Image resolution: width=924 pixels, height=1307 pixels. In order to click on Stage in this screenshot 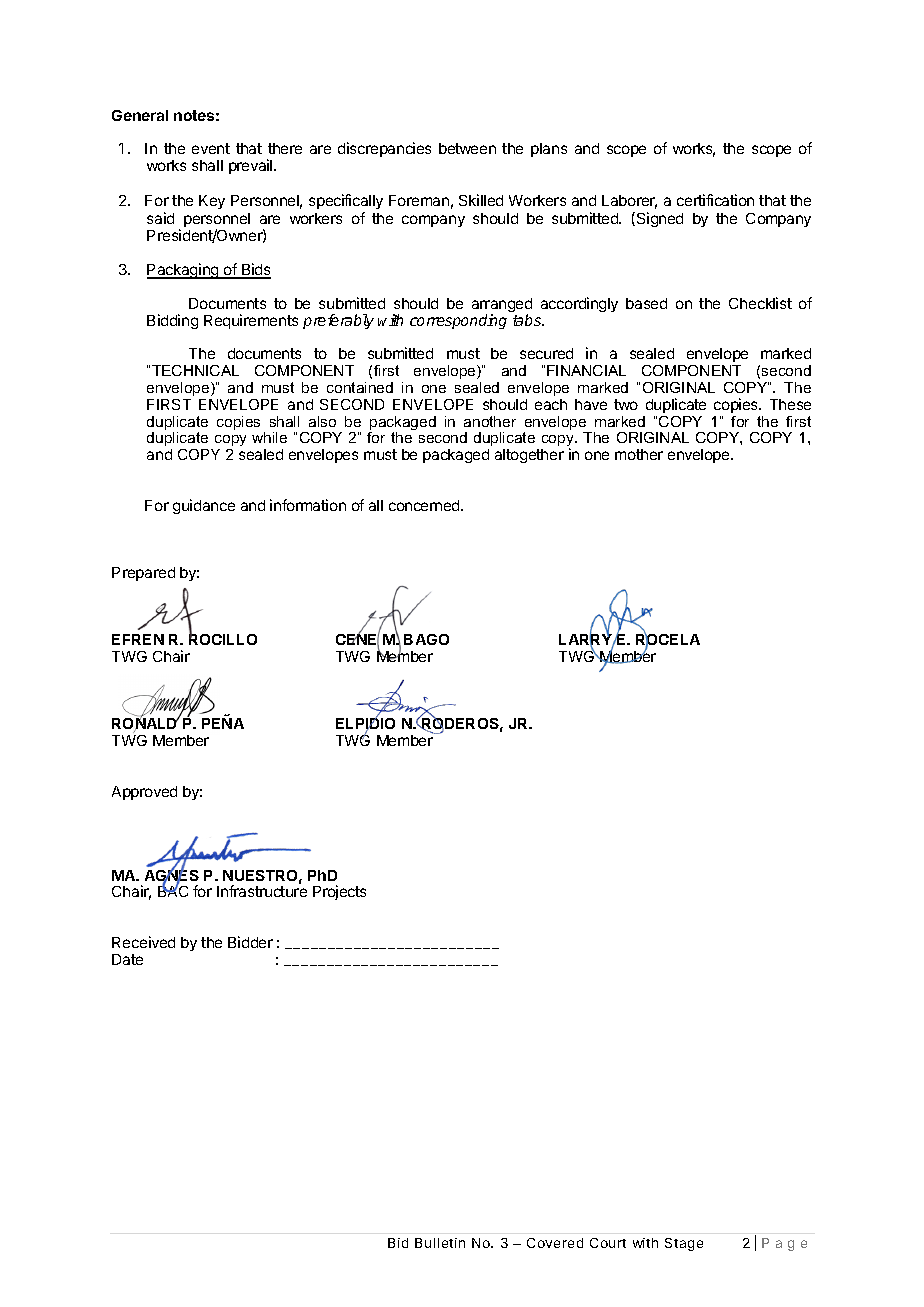, I will do `click(684, 1244)`.
